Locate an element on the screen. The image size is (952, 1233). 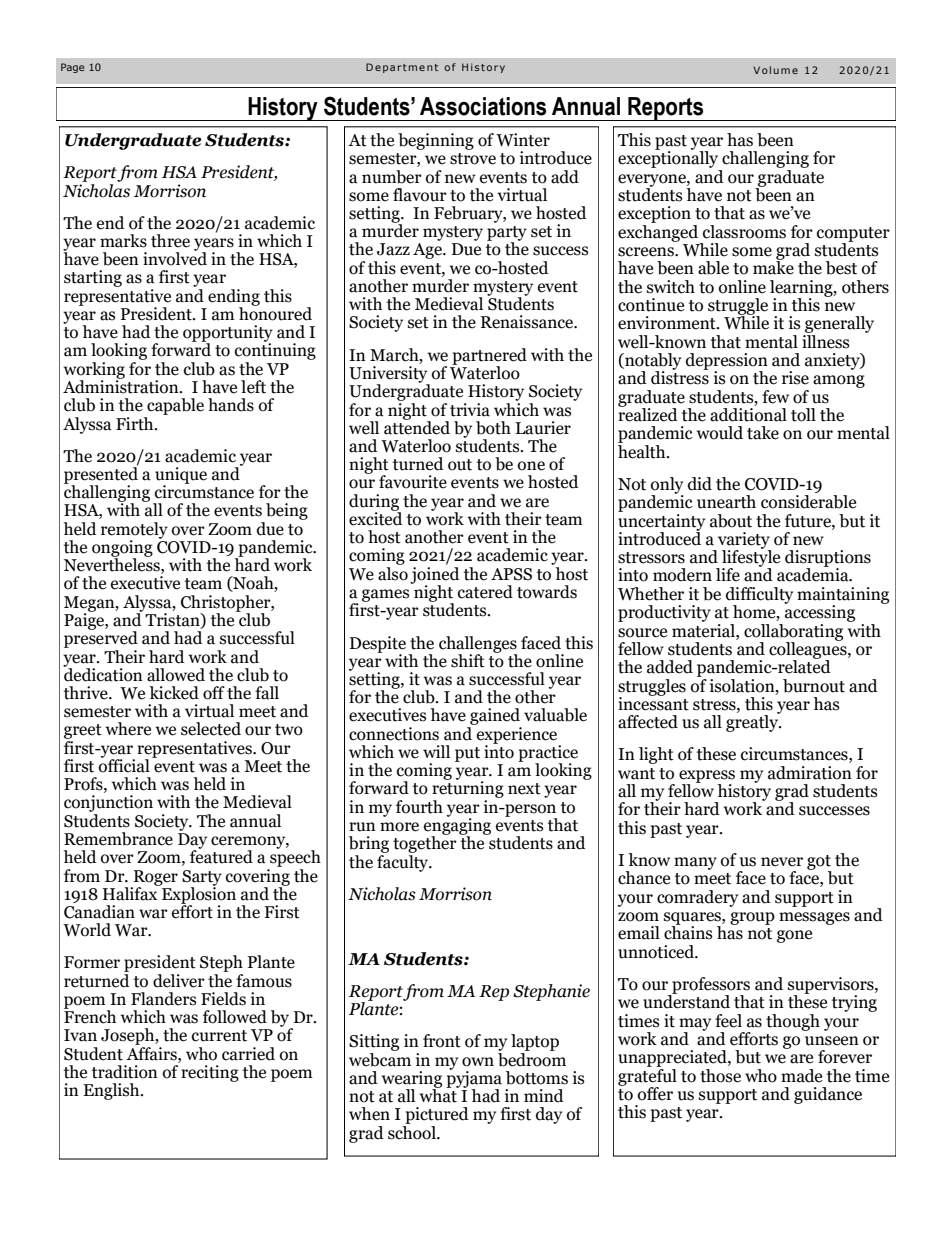
take is located at coordinates (763, 433).
